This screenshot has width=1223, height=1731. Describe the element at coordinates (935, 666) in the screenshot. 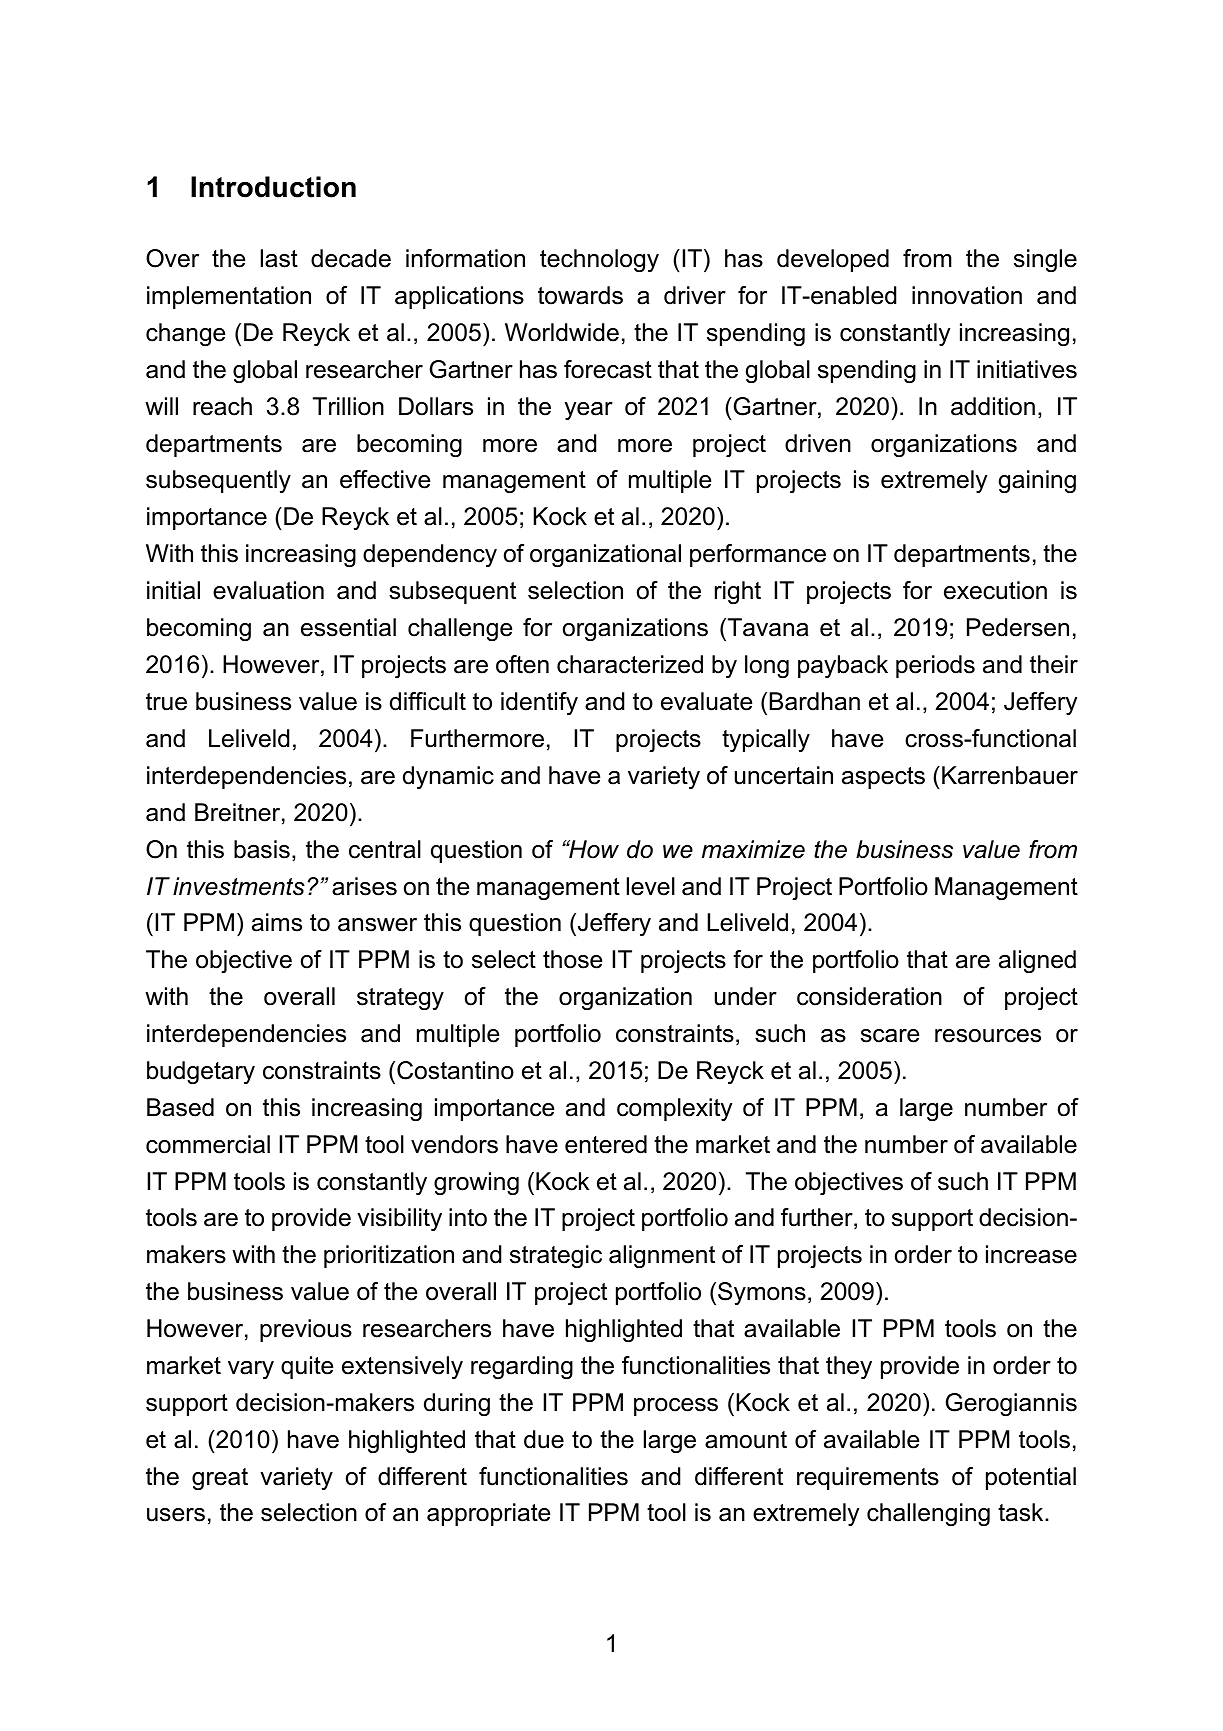

I see `periods` at that location.
